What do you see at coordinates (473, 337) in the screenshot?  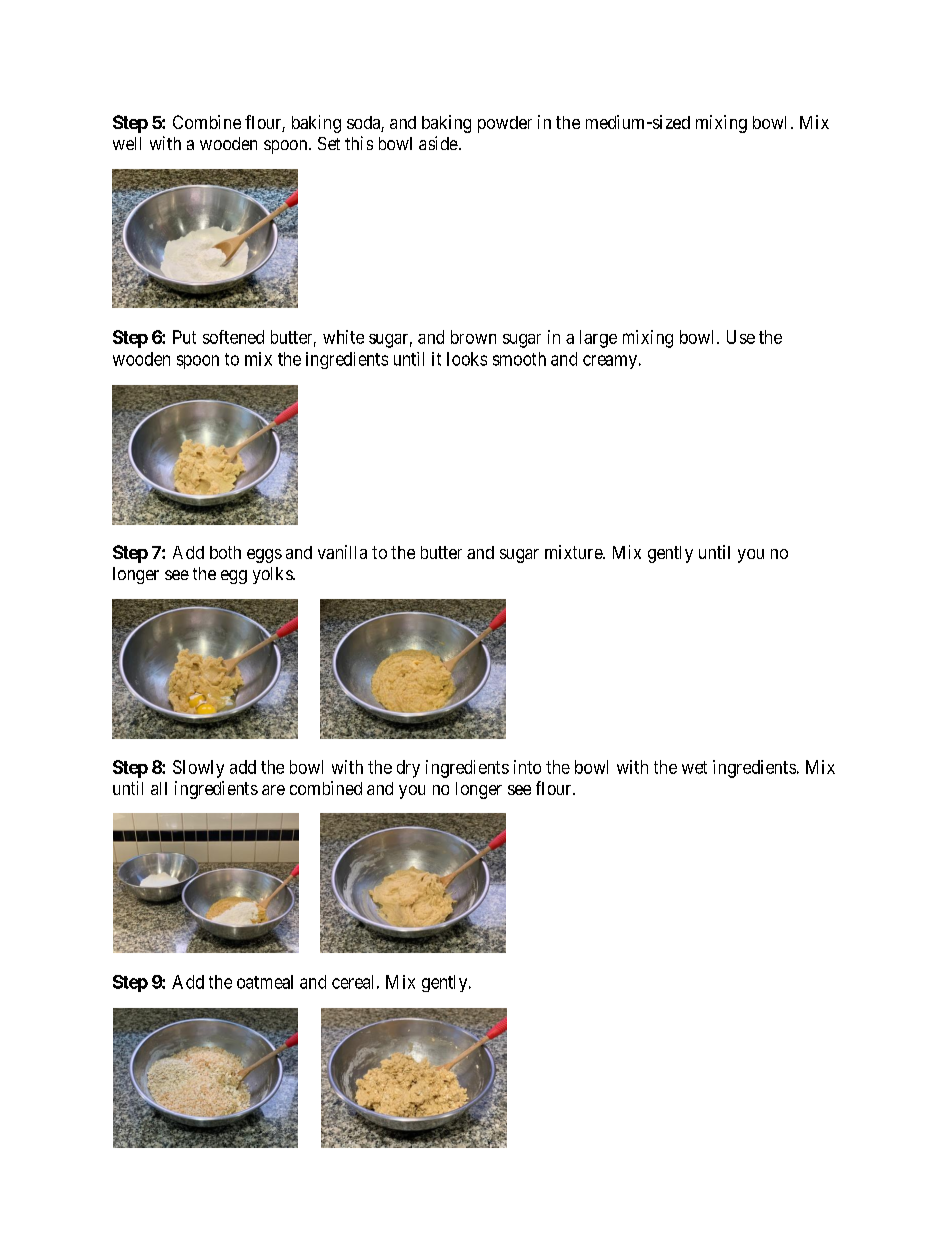 I see `brown` at bounding box center [473, 337].
